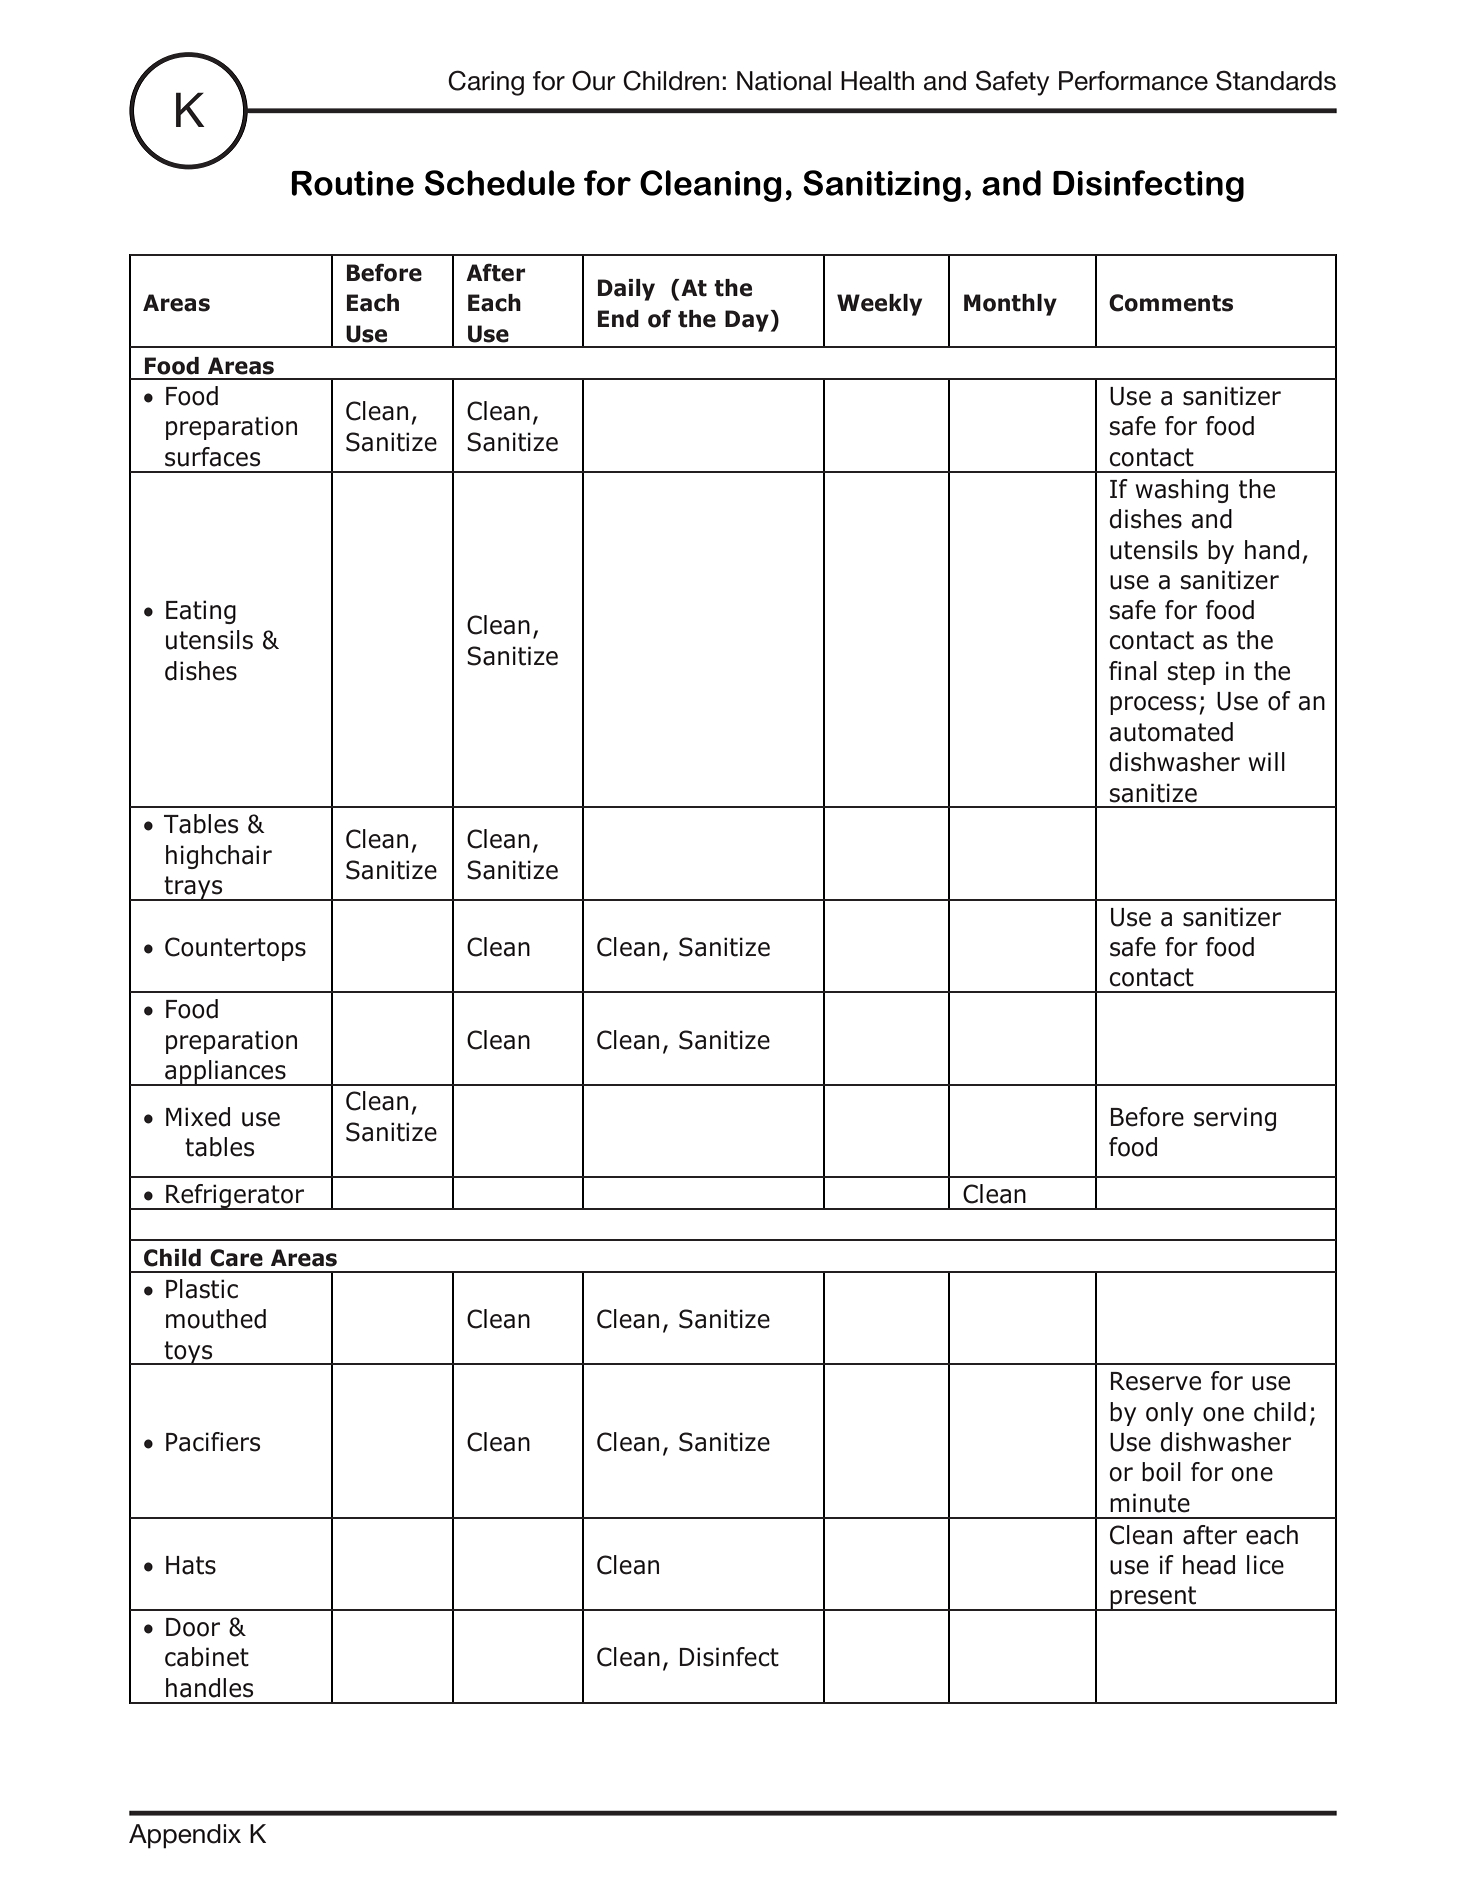 This document has height=1897, width=1466. Describe the element at coordinates (1153, 705) in the document. I see `process` at that location.
